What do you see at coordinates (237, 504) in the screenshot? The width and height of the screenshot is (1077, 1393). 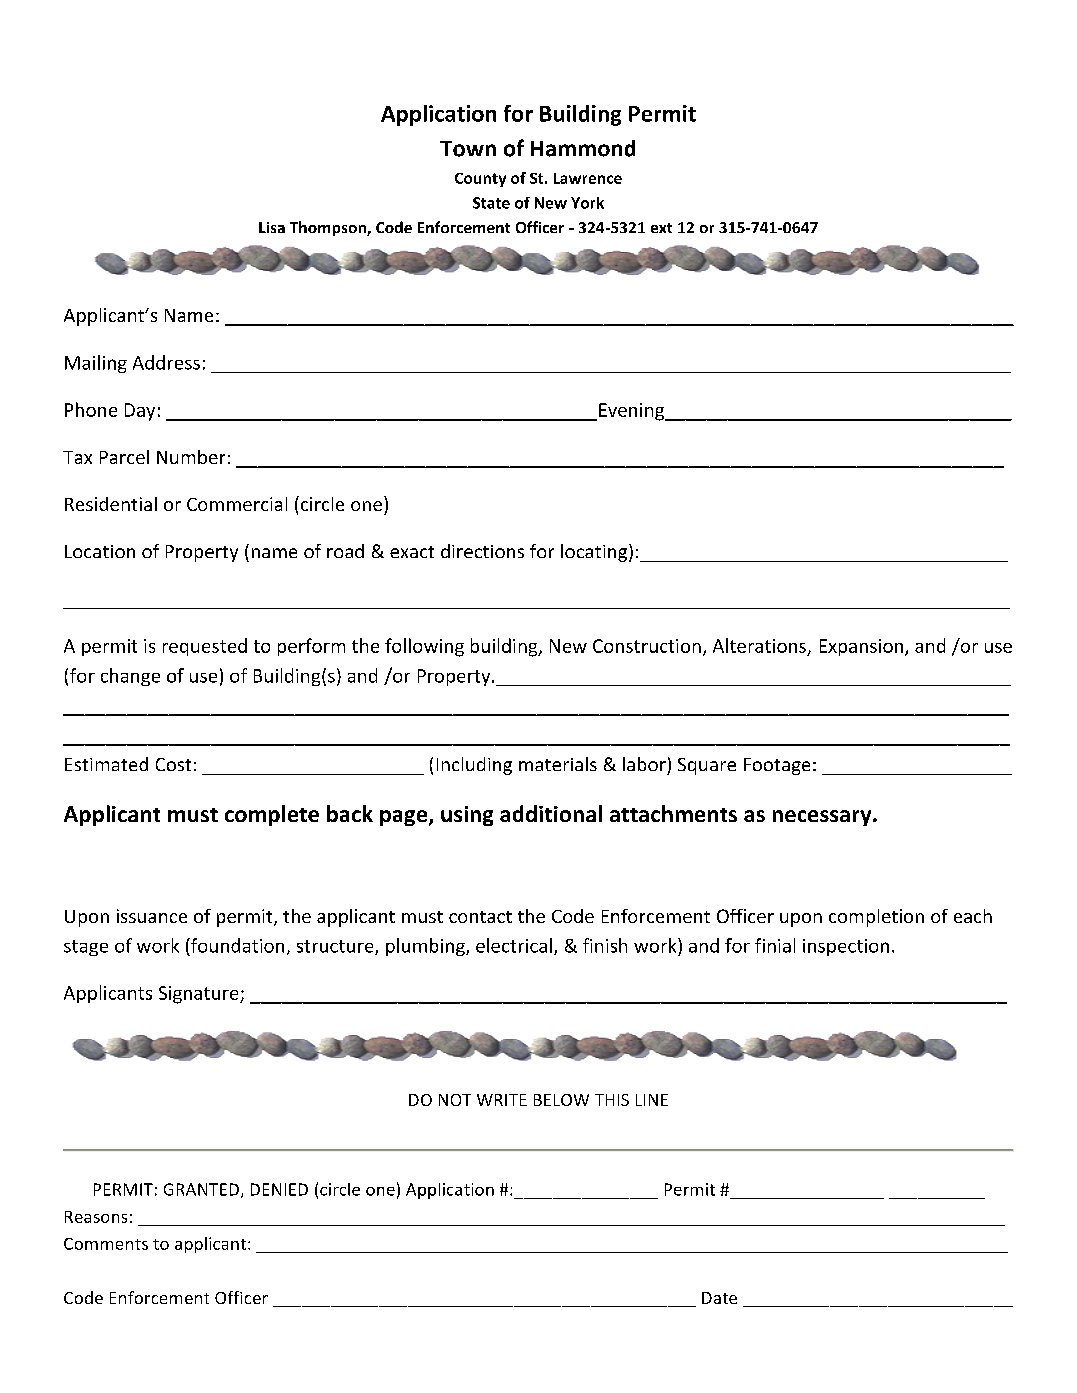 I see `Commercial` at bounding box center [237, 504].
